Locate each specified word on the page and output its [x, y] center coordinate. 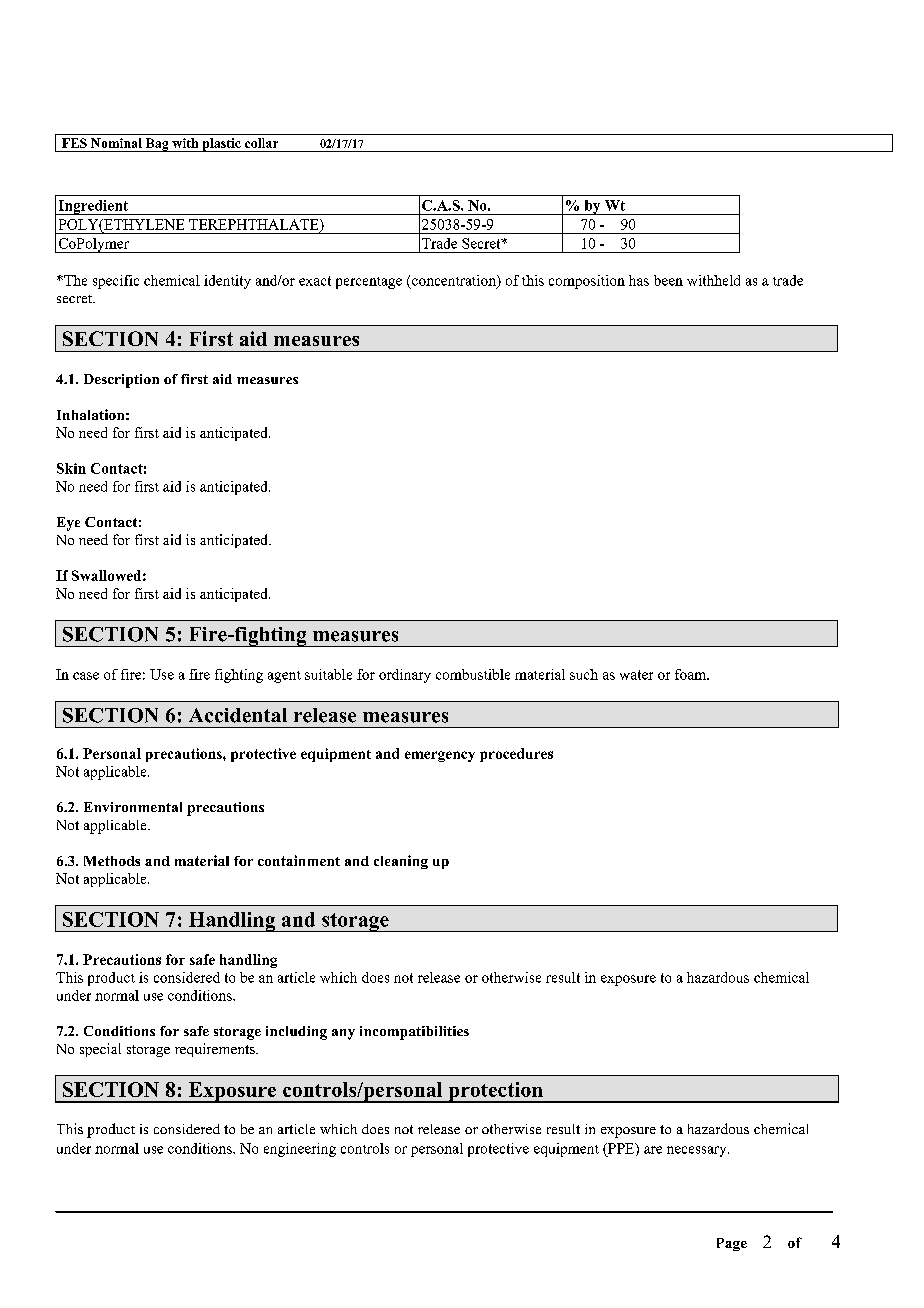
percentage [369, 283]
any [343, 1034]
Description [121, 381]
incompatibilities [414, 1033]
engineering [300, 1150]
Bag [157, 145]
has [639, 280]
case [86, 676]
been [668, 280]
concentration [455, 281]
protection [495, 1092]
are [653, 1150]
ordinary [405, 676]
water [636, 675]
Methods [112, 861]
